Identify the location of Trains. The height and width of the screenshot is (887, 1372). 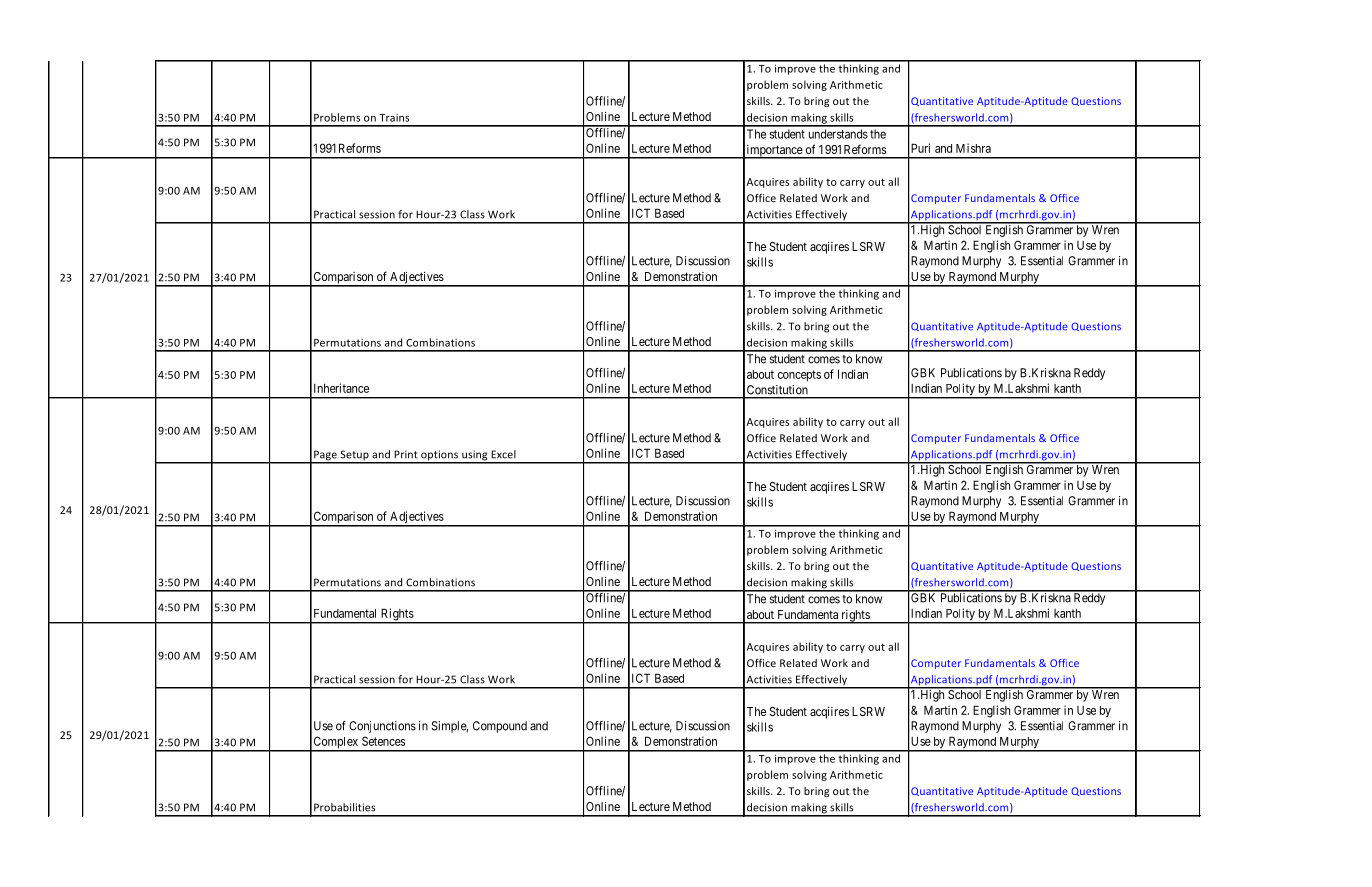
(394, 118).
